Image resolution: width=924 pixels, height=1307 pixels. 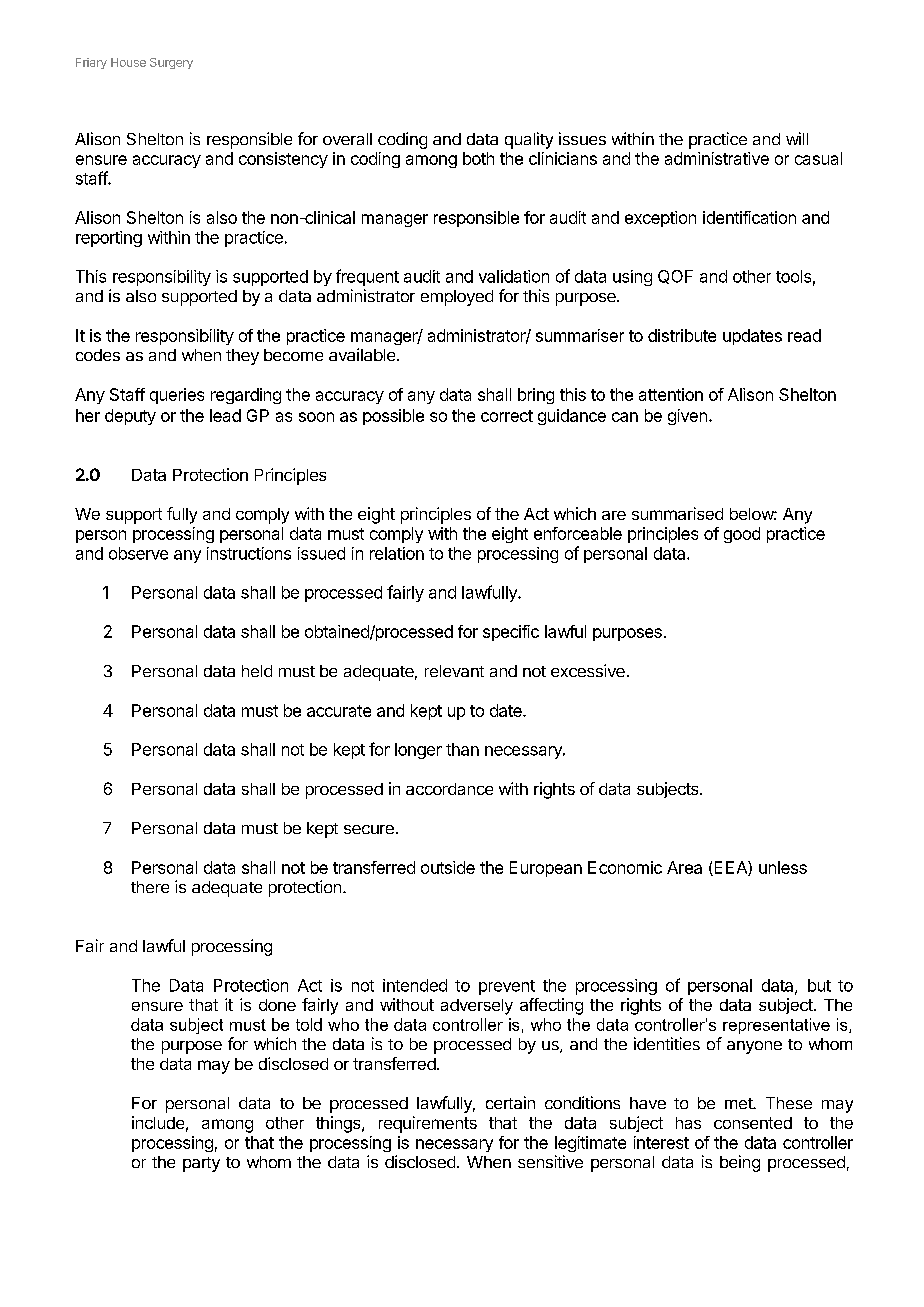 What do you see at coordinates (717, 158) in the screenshot?
I see `administrative` at bounding box center [717, 158].
